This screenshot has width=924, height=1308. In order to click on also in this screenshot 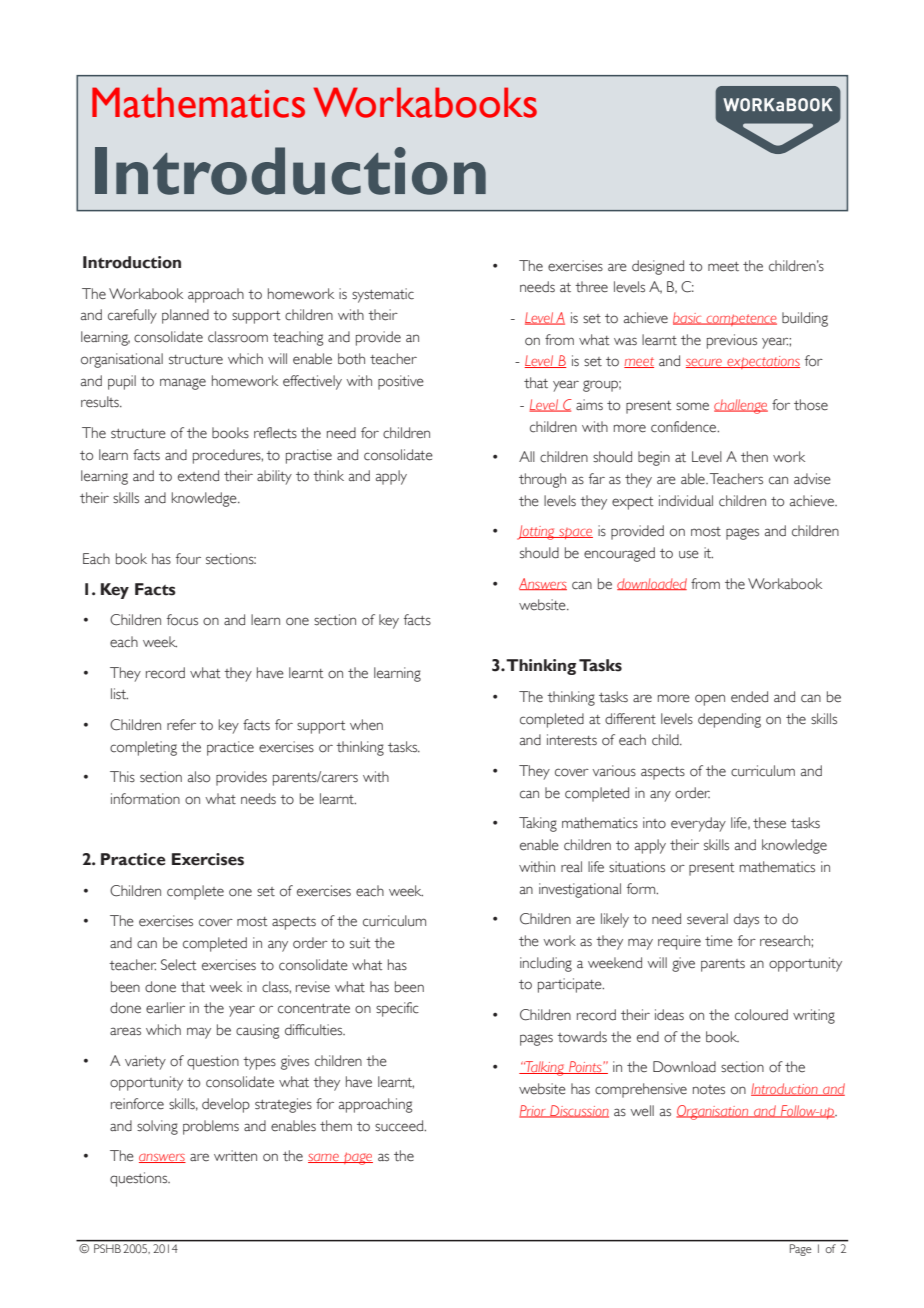, I will do `click(199, 777)`.
